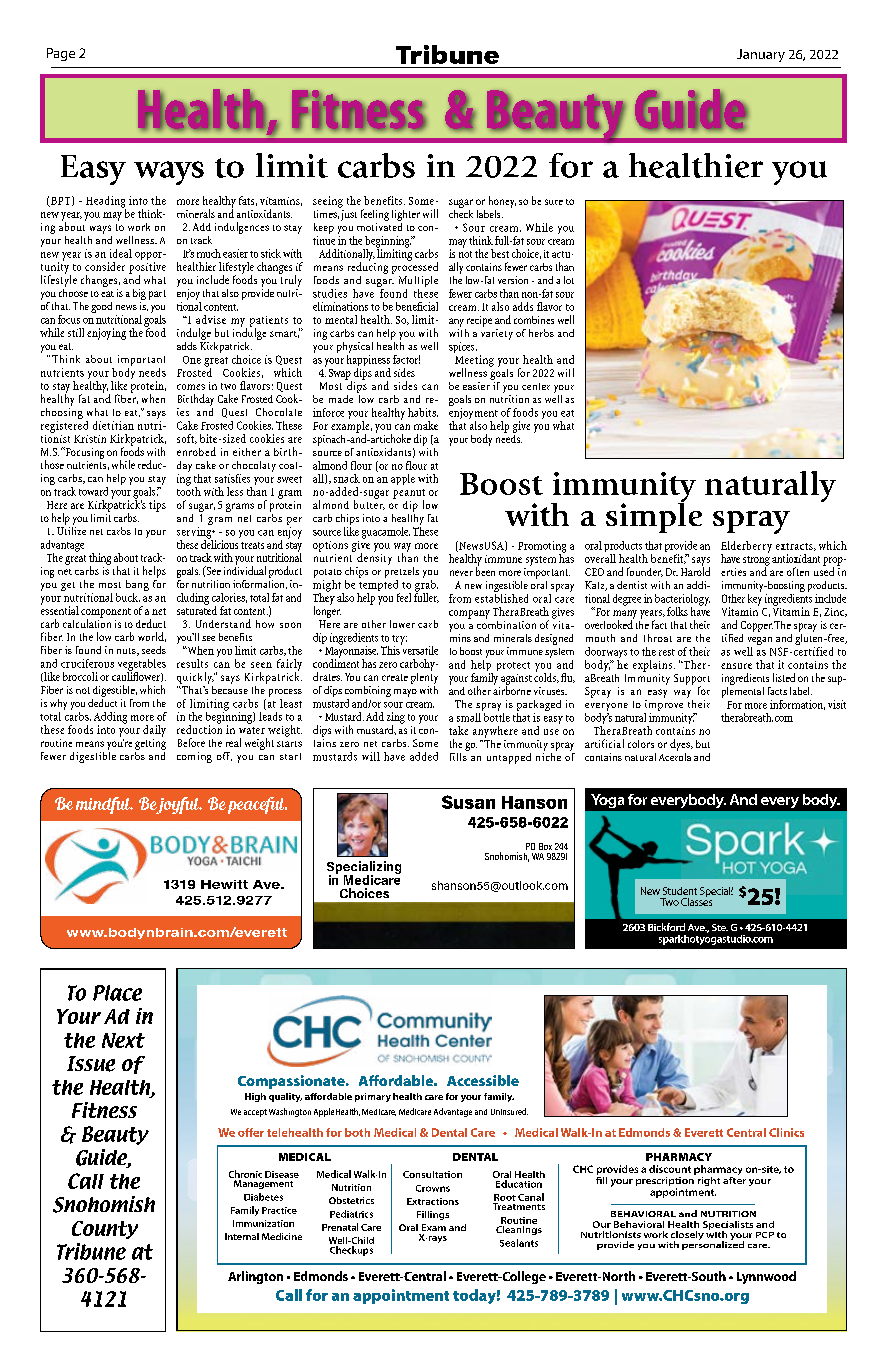 This screenshot has width=887, height=1372. I want to click on dyes, so click(681, 746).
